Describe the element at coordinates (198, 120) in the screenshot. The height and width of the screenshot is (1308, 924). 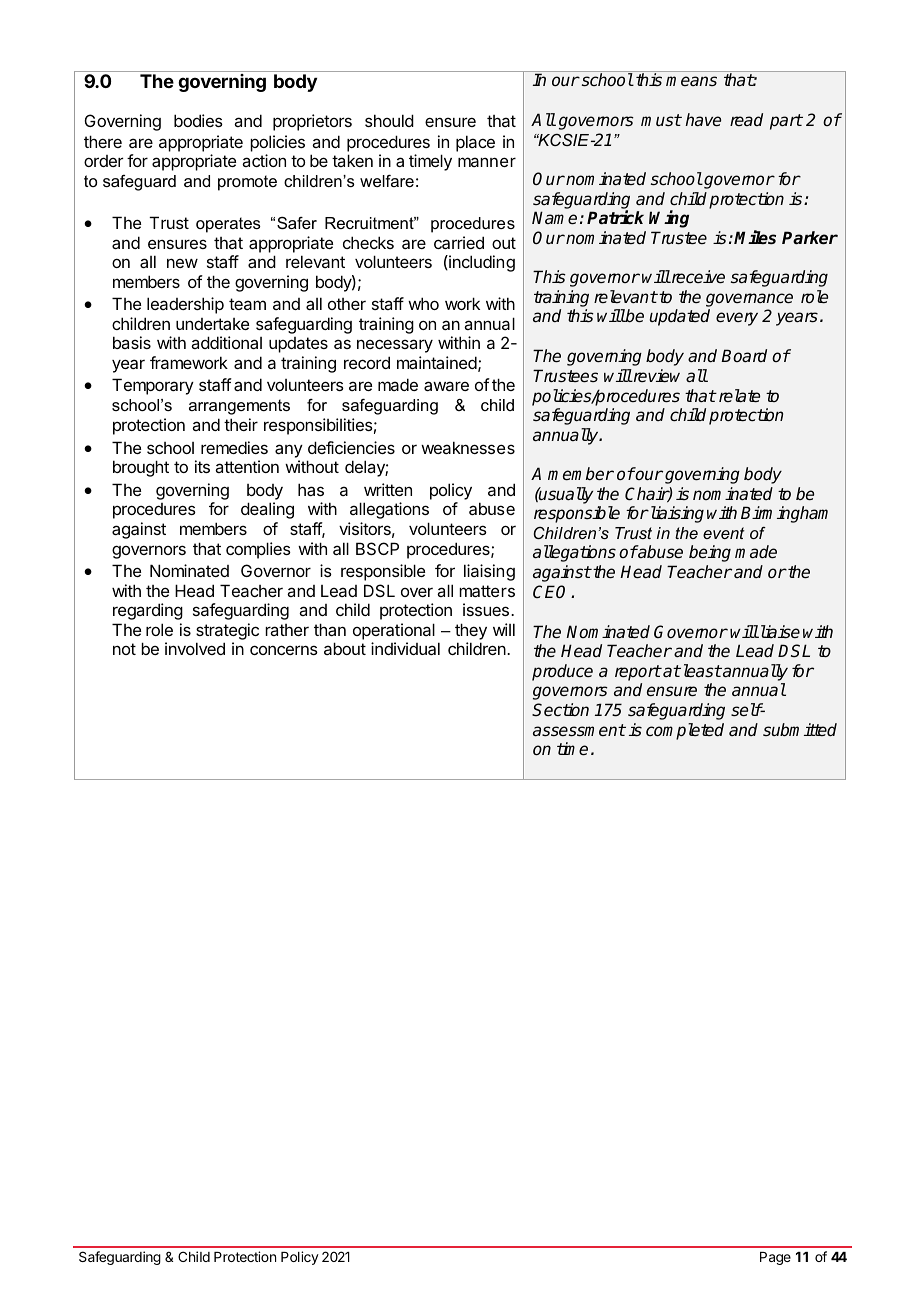
I see `bodies` at that location.
